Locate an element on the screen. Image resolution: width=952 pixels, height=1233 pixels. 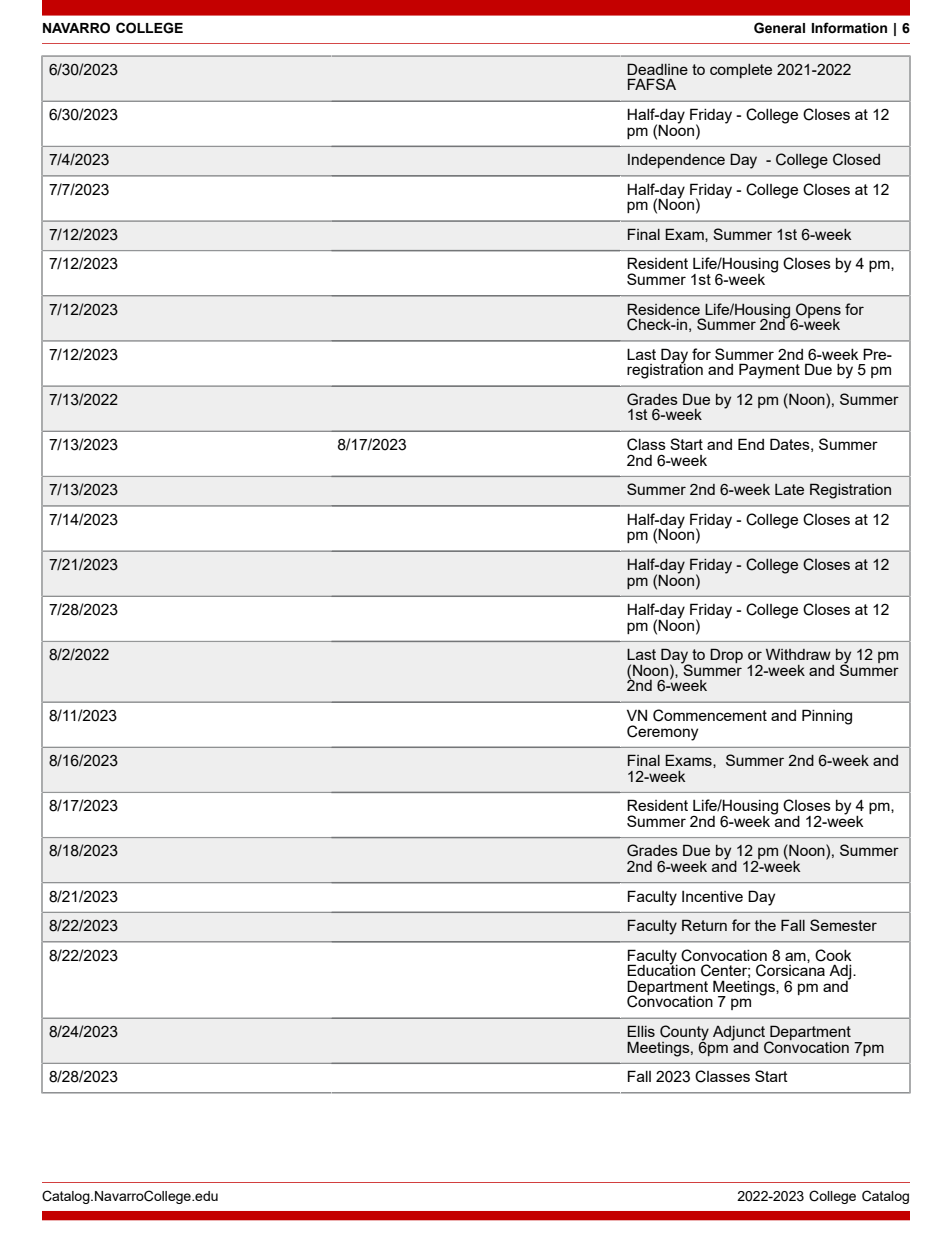
Late is located at coordinates (789, 489).
